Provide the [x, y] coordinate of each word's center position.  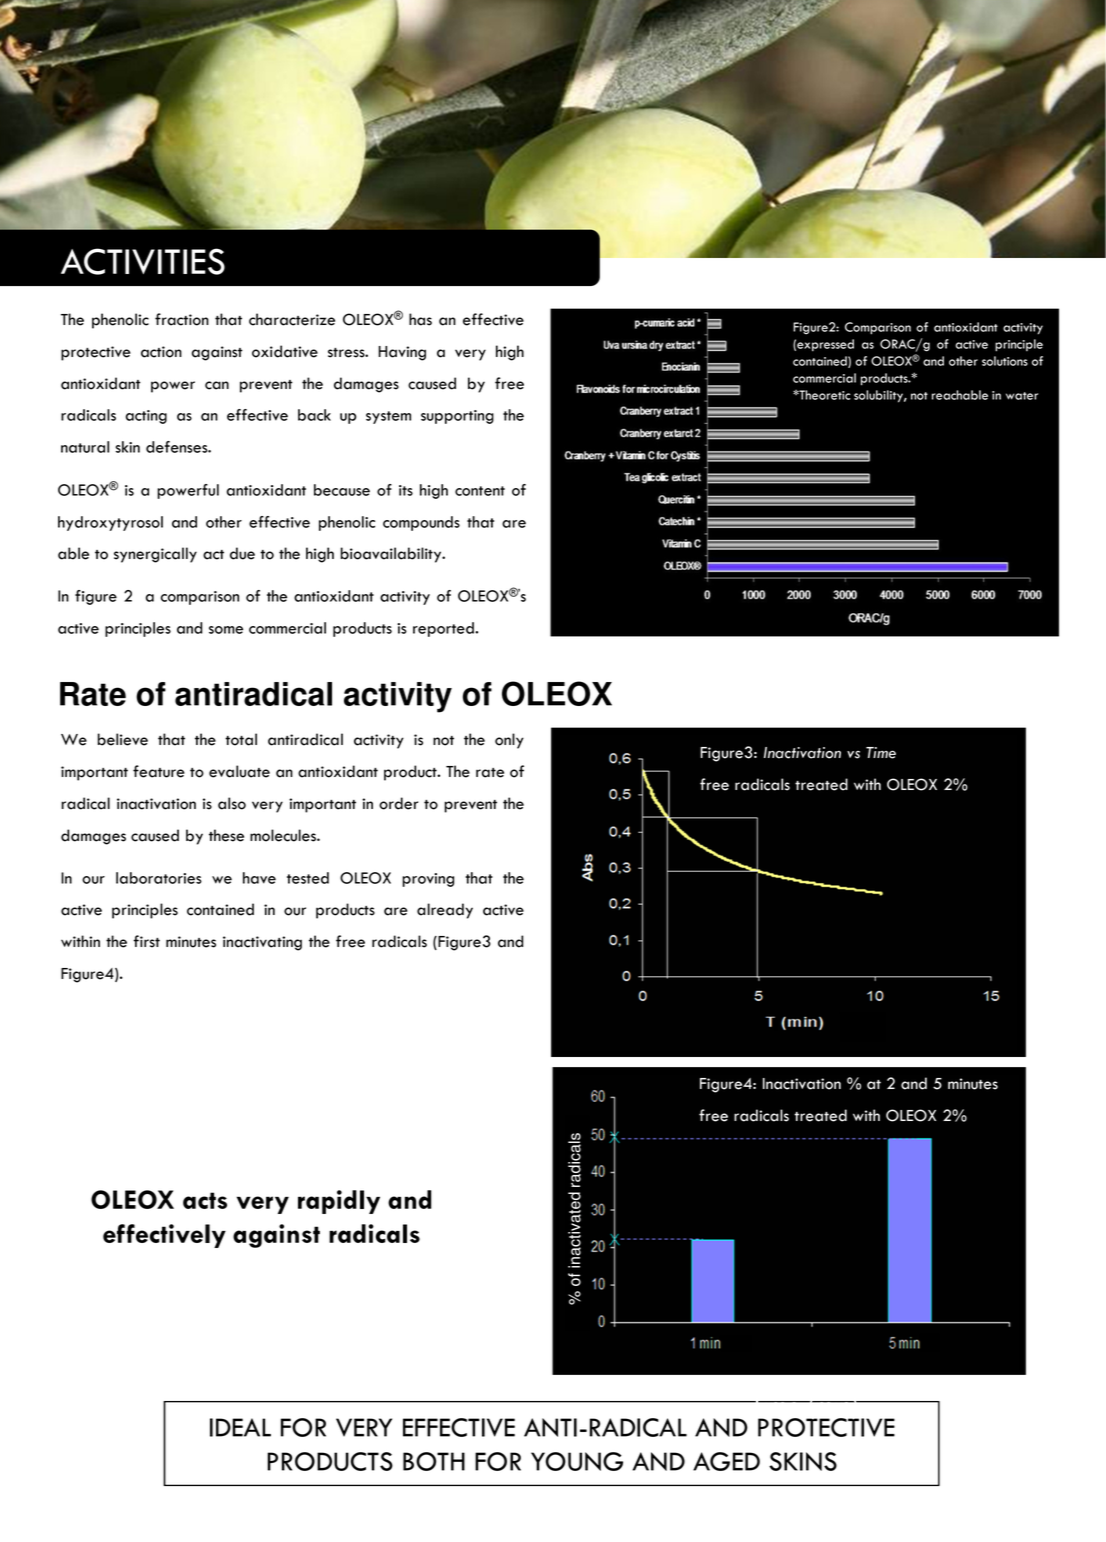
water [1022, 396]
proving [428, 880]
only [509, 741]
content [480, 491]
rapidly [339, 1202]
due [242, 553]
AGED [726, 1461]
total [241, 739]
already [445, 911]
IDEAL [240, 1427]
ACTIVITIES [143, 261]
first [146, 941]
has [420, 319]
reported [444, 629]
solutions [1005, 361]
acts [205, 1200]
